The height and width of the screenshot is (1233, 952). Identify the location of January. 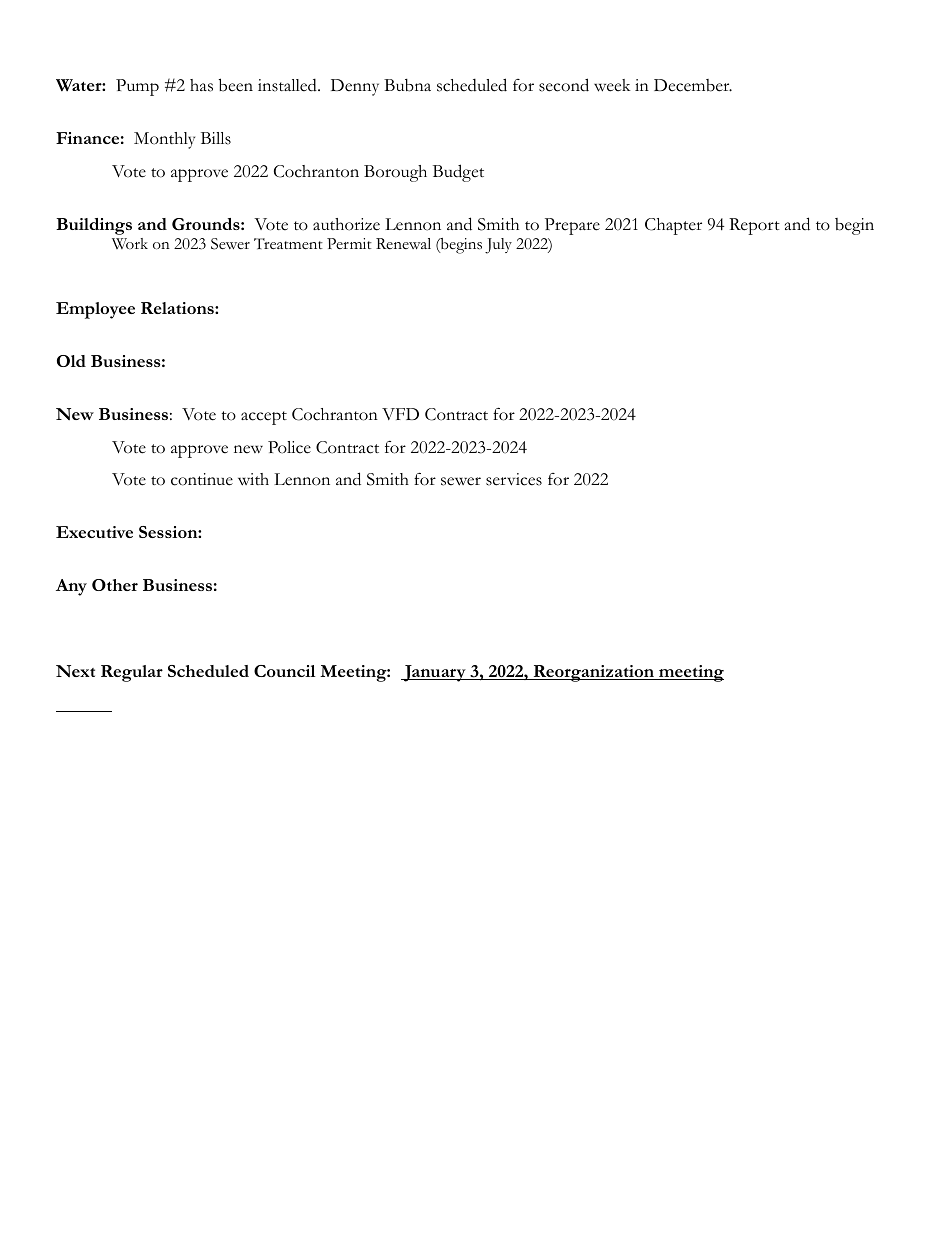
(435, 673).
